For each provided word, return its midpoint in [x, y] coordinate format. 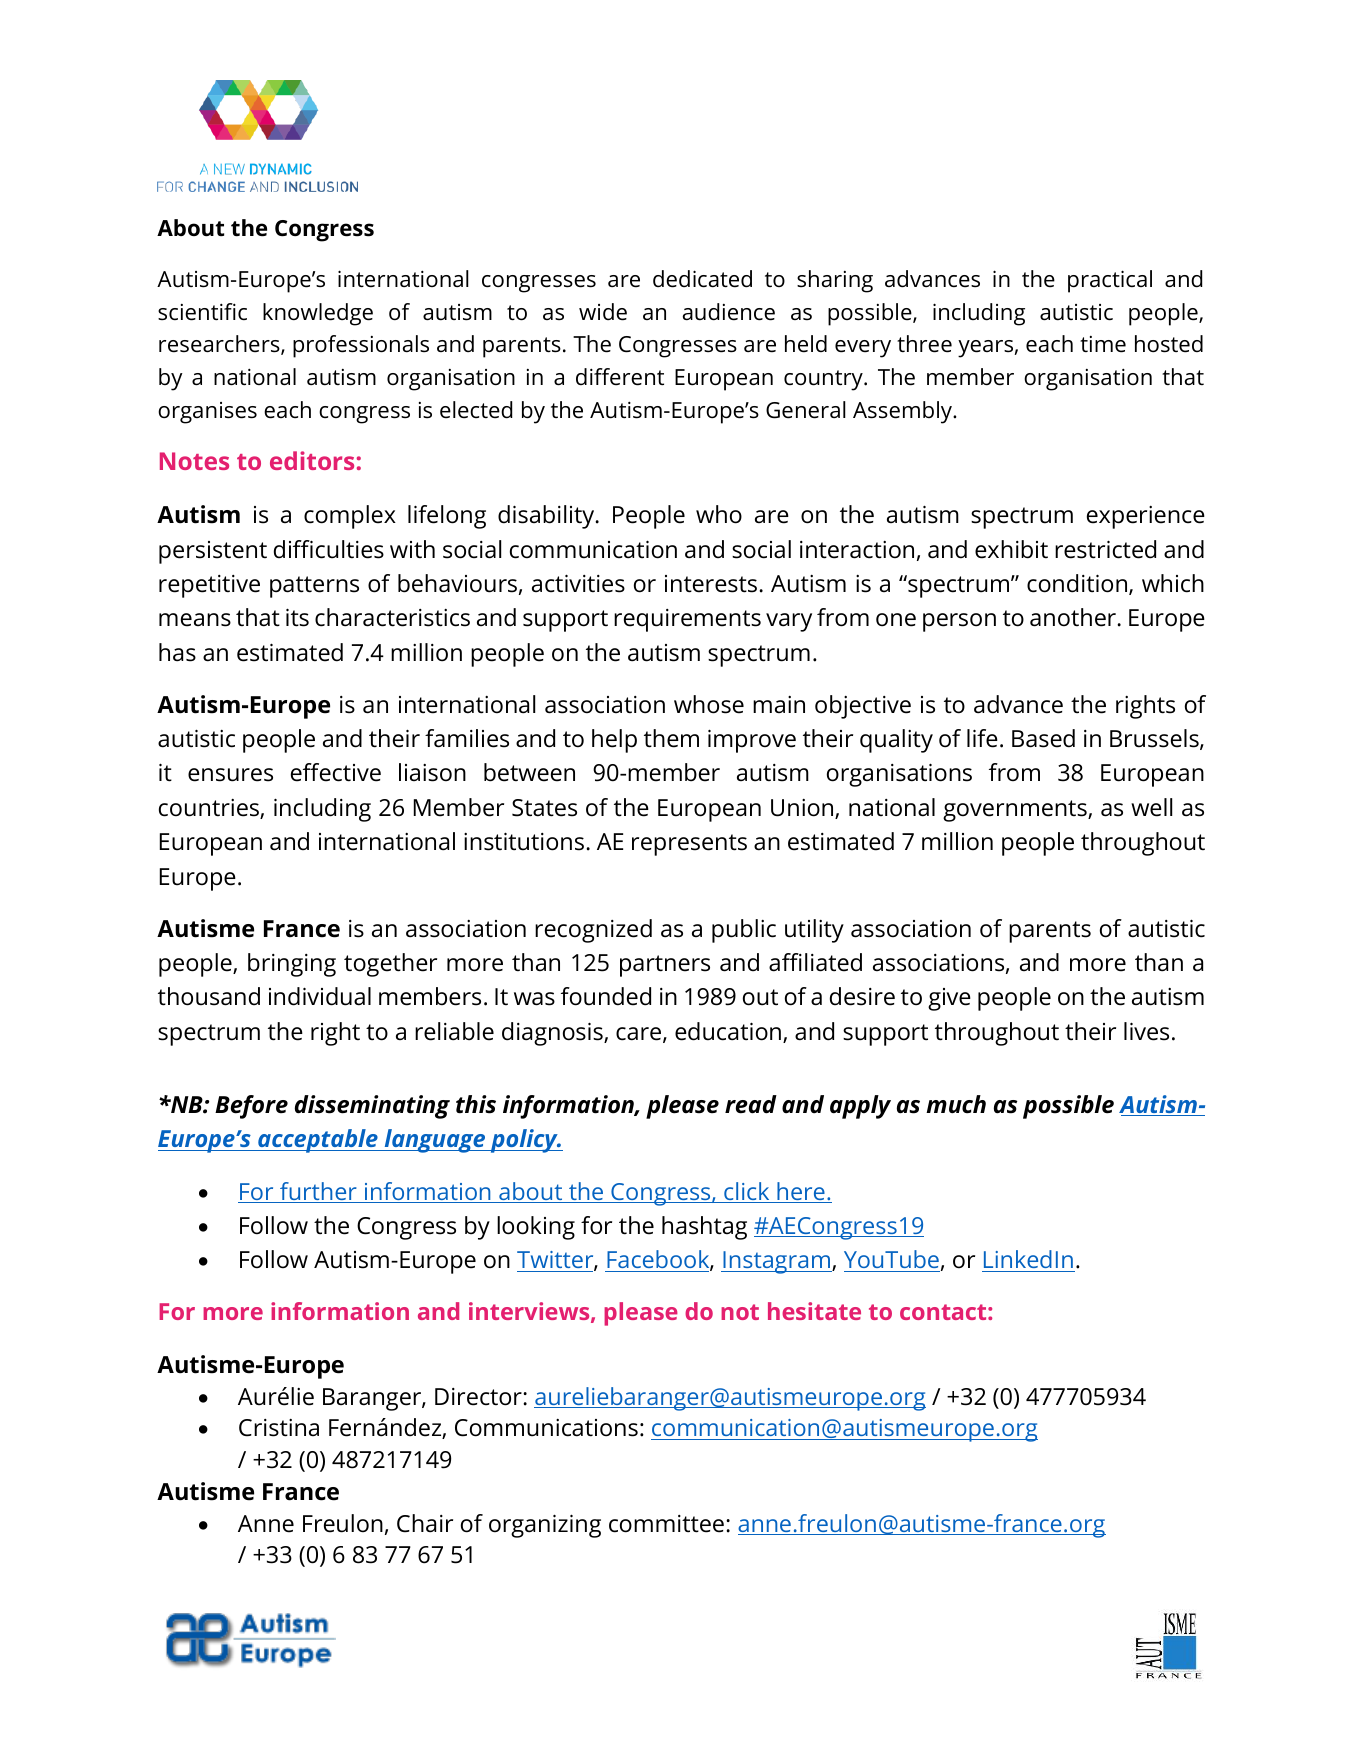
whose [709, 704]
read [751, 1104]
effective [336, 772]
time [1103, 344]
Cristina [279, 1428]
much [956, 1104]
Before [251, 1107]
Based [1043, 738]
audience [729, 312]
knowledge [318, 314]
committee [666, 1524]
